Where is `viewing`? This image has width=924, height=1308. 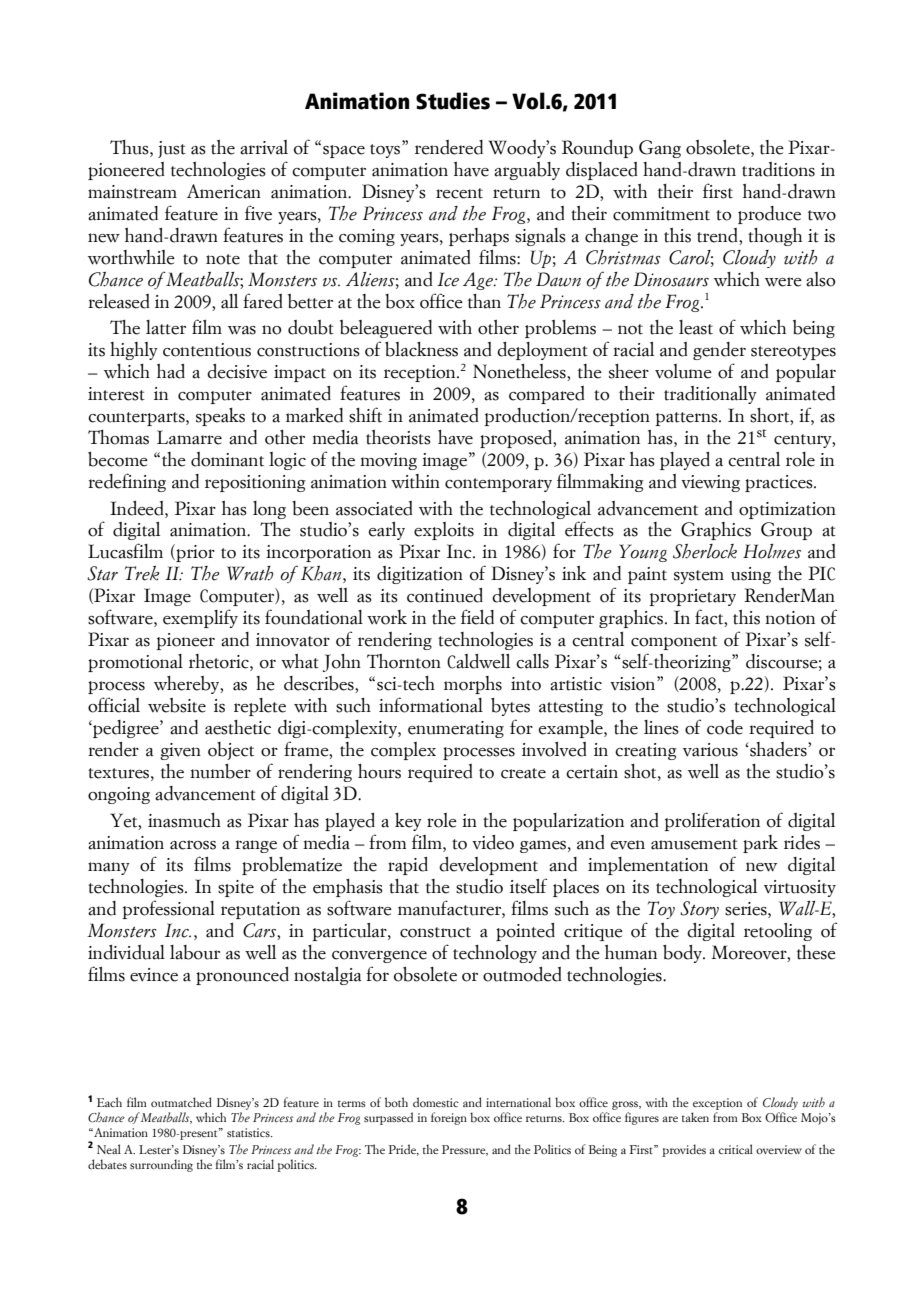 viewing is located at coordinates (710, 483).
